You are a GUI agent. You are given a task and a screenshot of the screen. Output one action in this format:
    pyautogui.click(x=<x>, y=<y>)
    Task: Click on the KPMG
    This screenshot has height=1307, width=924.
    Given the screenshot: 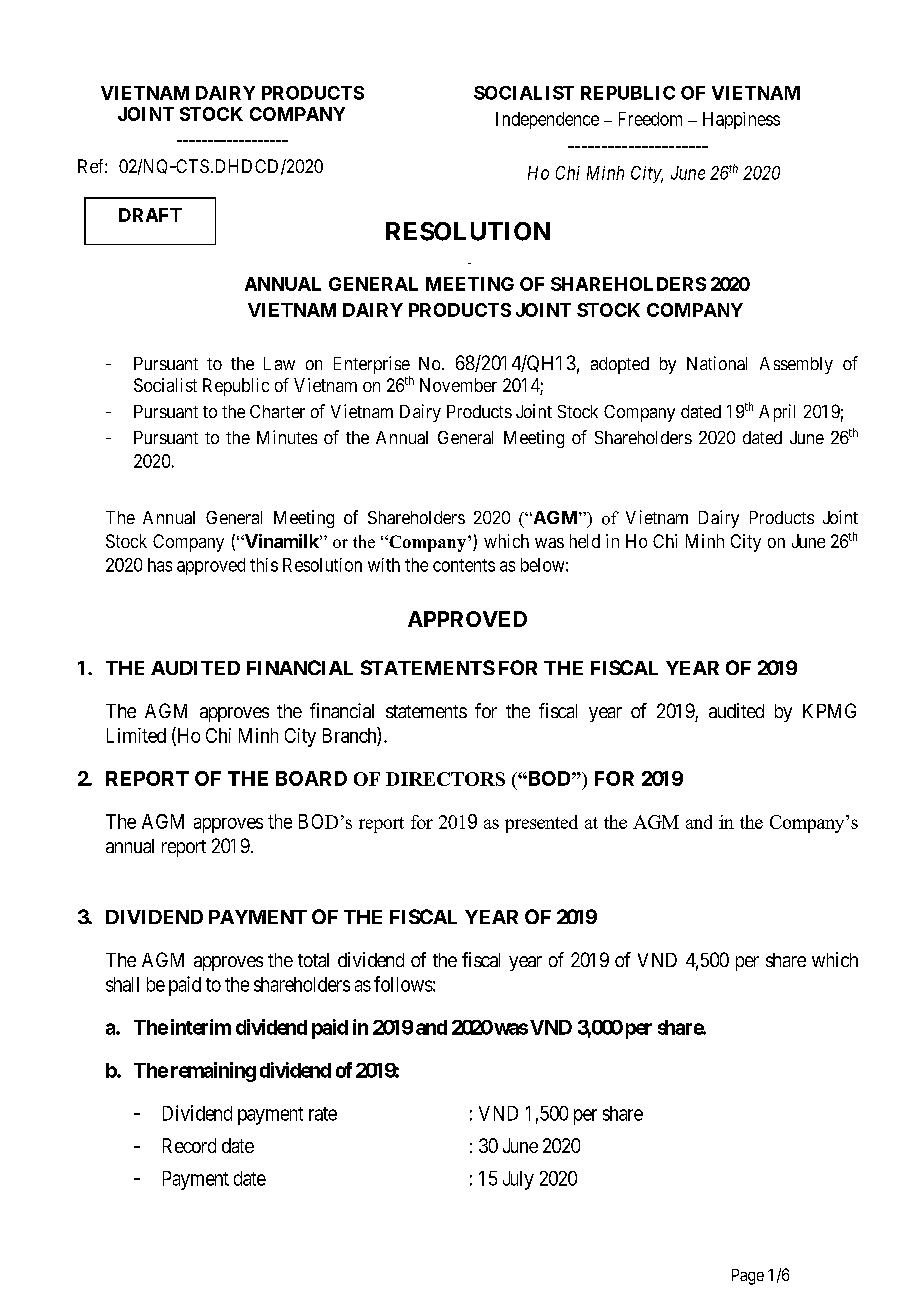 What is the action you would take?
    pyautogui.click(x=829, y=710)
